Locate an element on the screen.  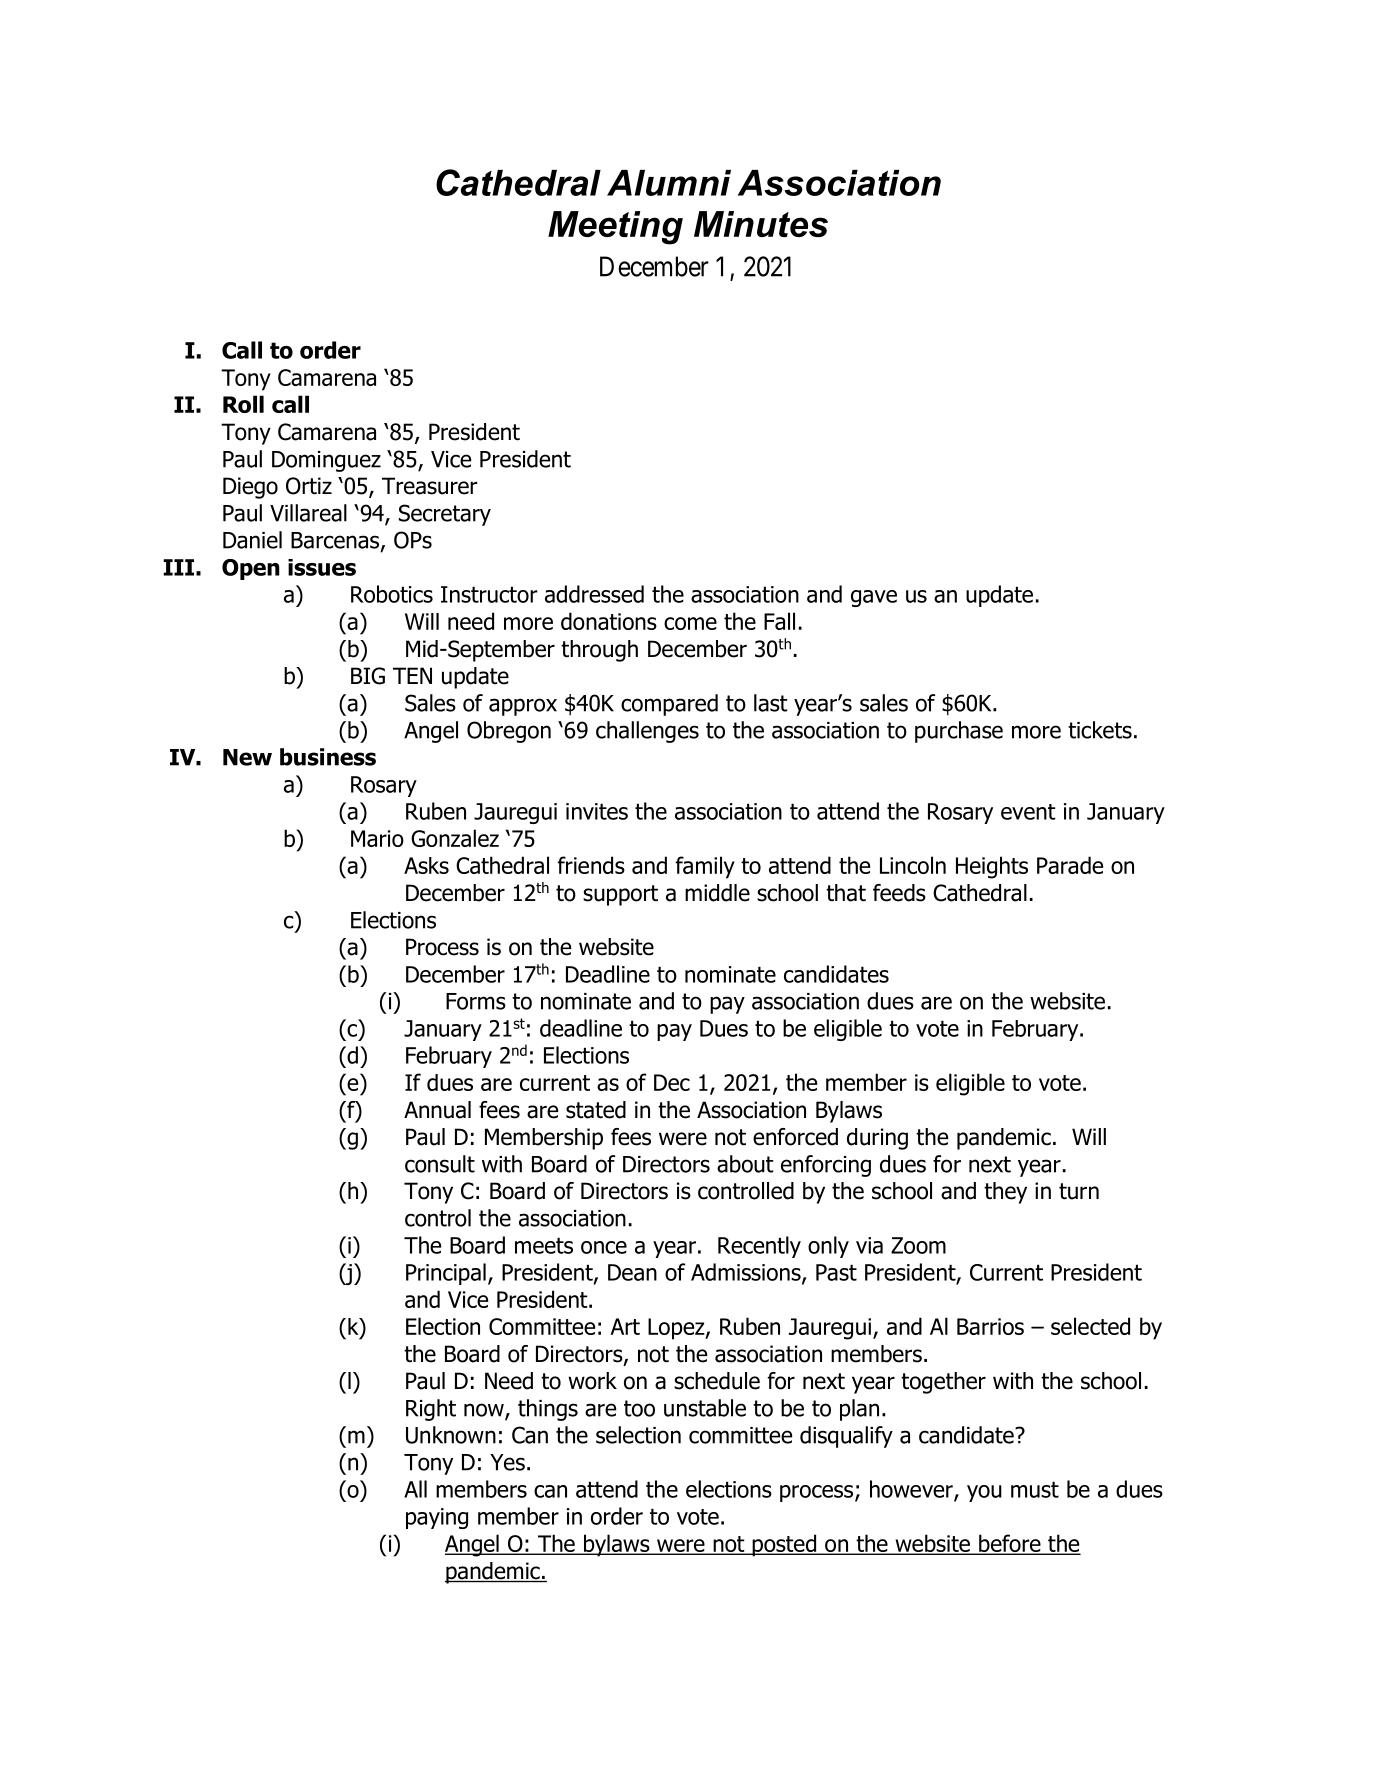
they is located at coordinates (1005, 1193).
